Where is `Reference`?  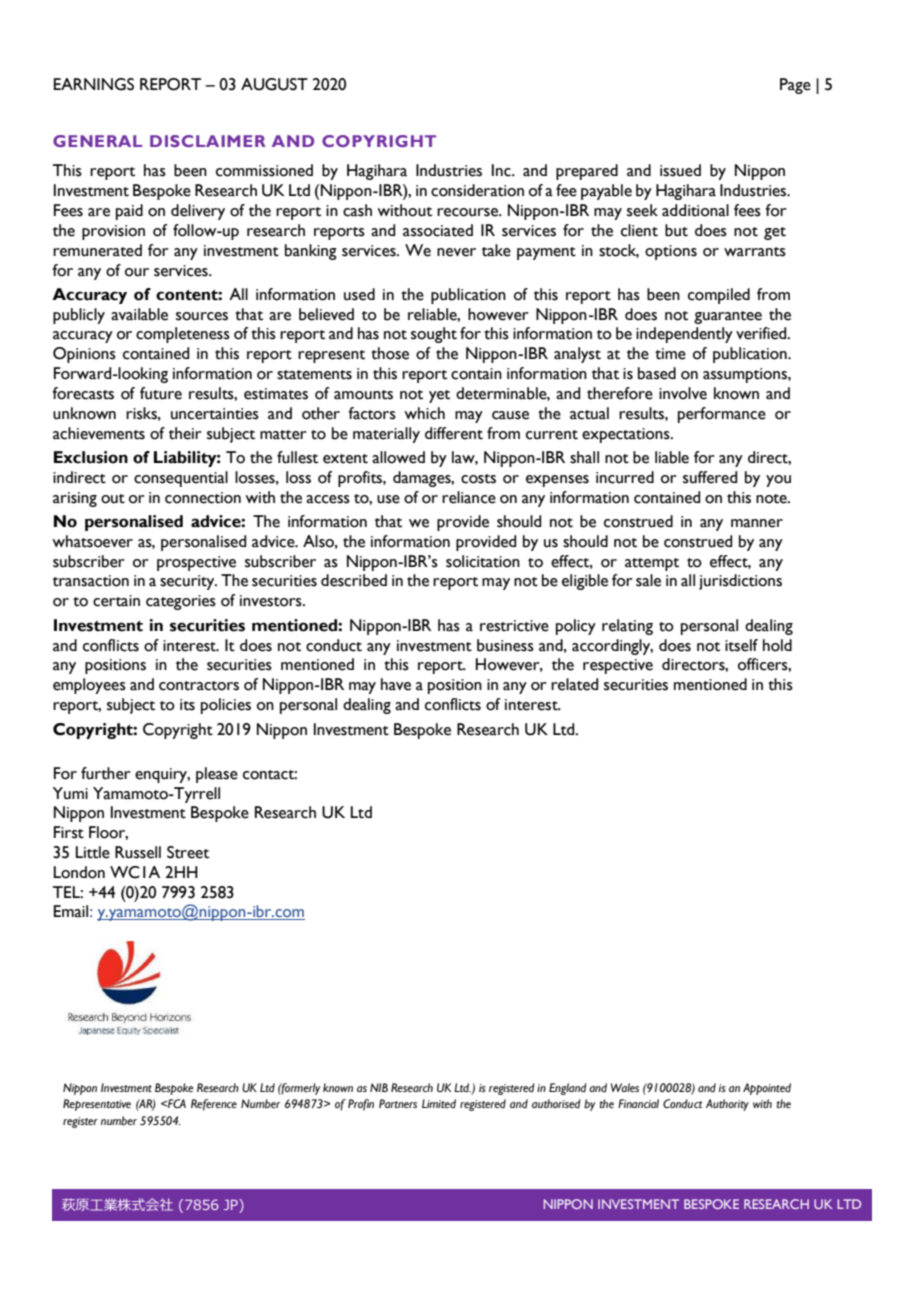 Reference is located at coordinates (214, 1105).
